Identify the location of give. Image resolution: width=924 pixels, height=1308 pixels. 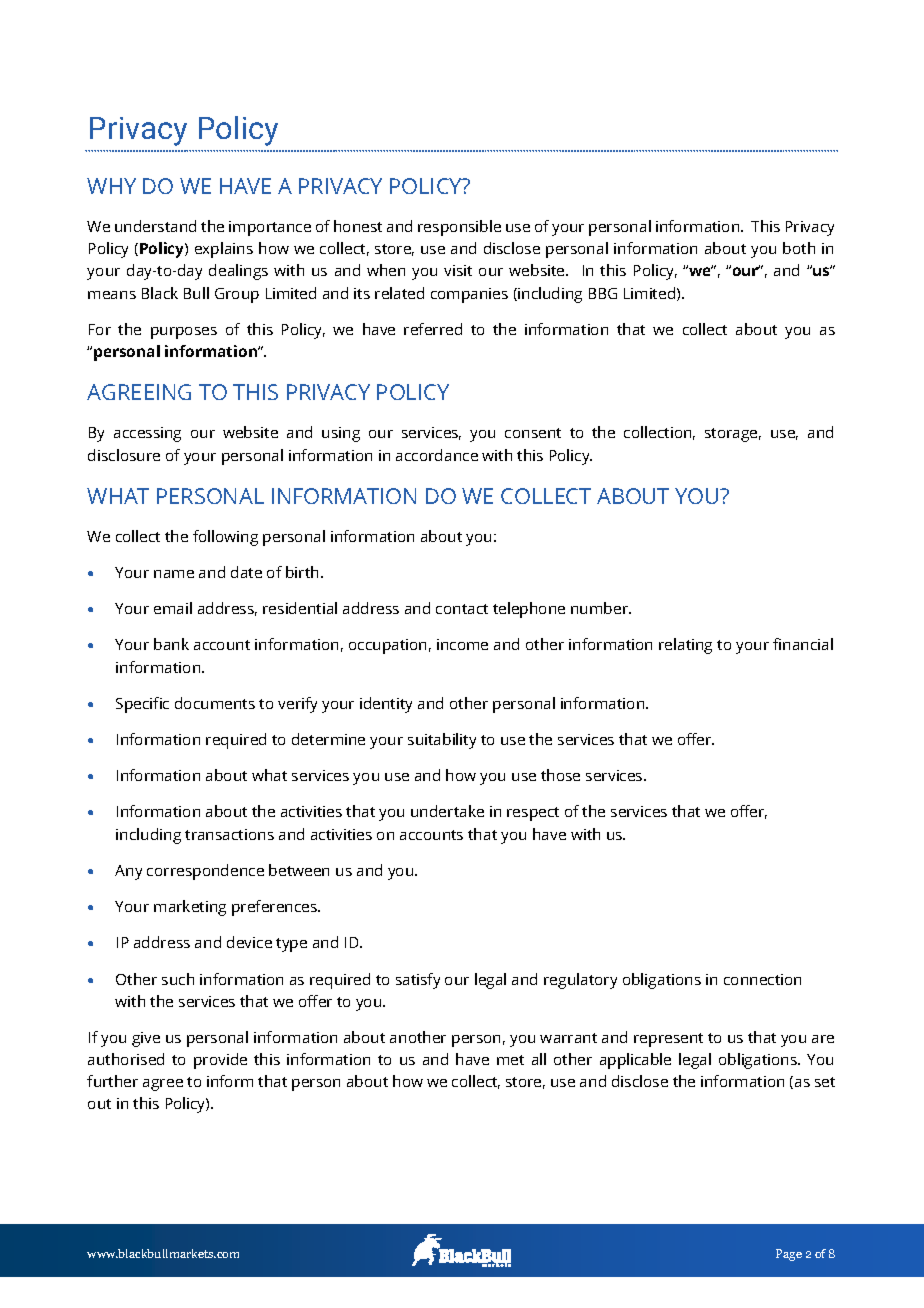
(146, 1039).
